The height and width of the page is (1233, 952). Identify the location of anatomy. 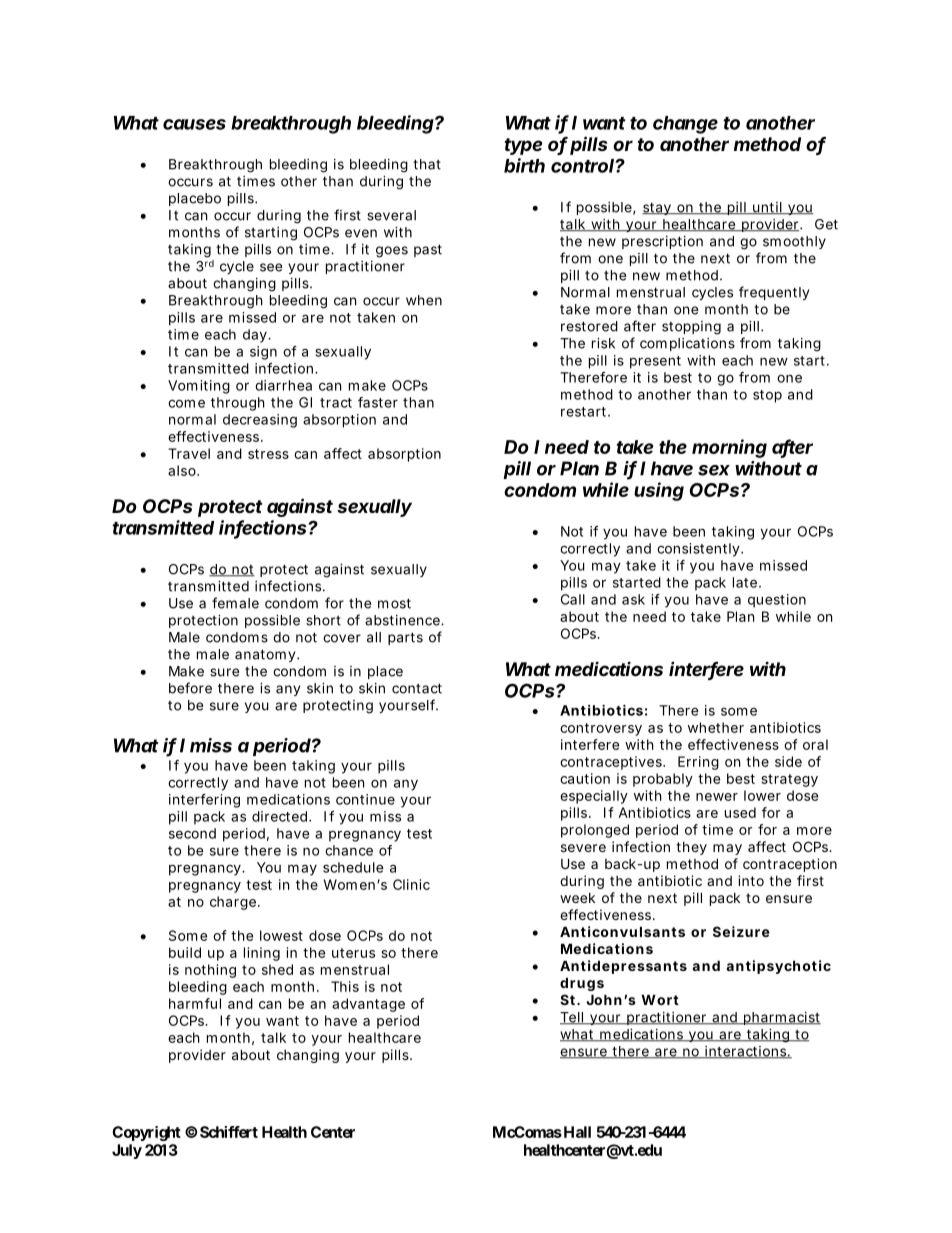
(265, 655).
